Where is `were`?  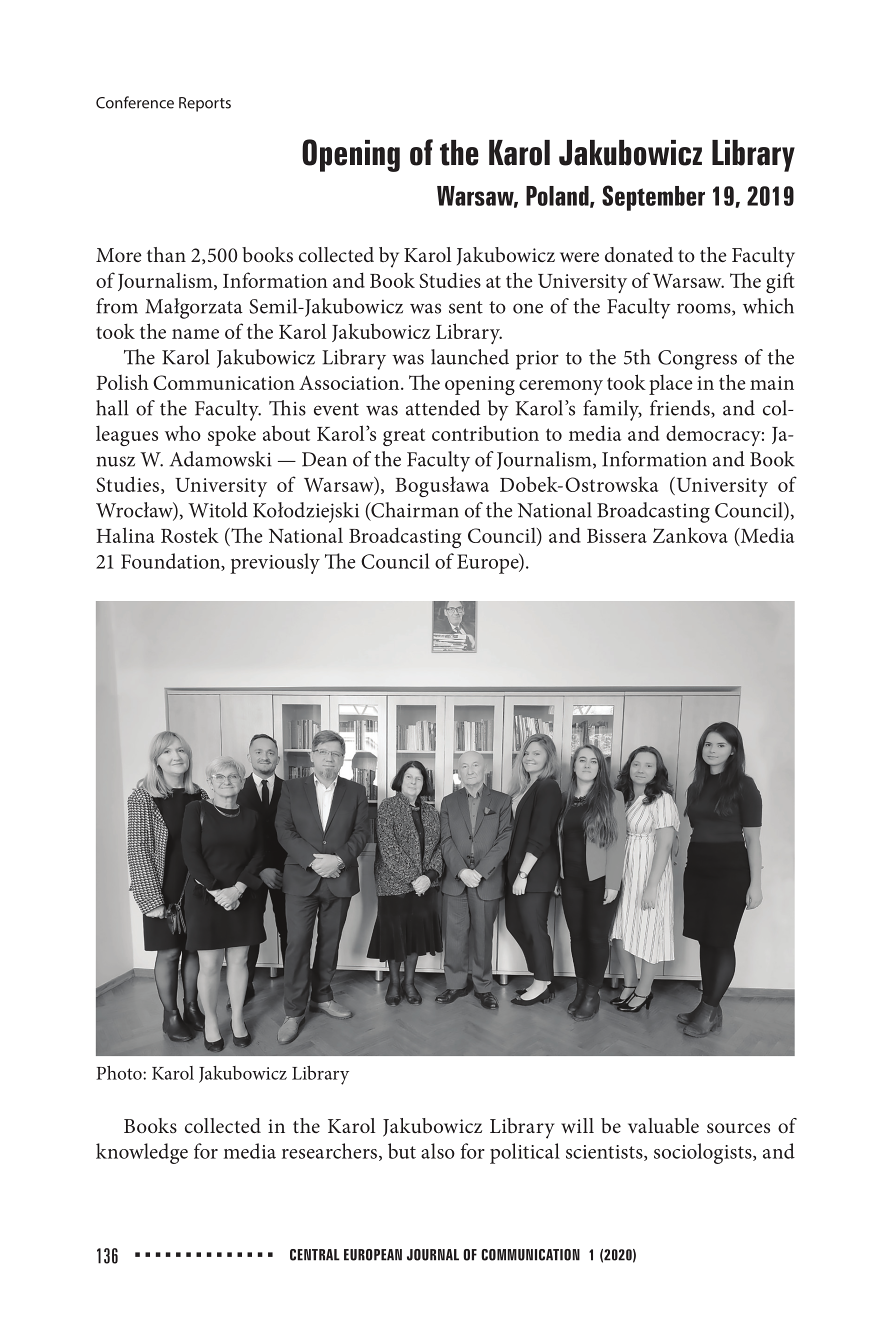 were is located at coordinates (579, 257).
